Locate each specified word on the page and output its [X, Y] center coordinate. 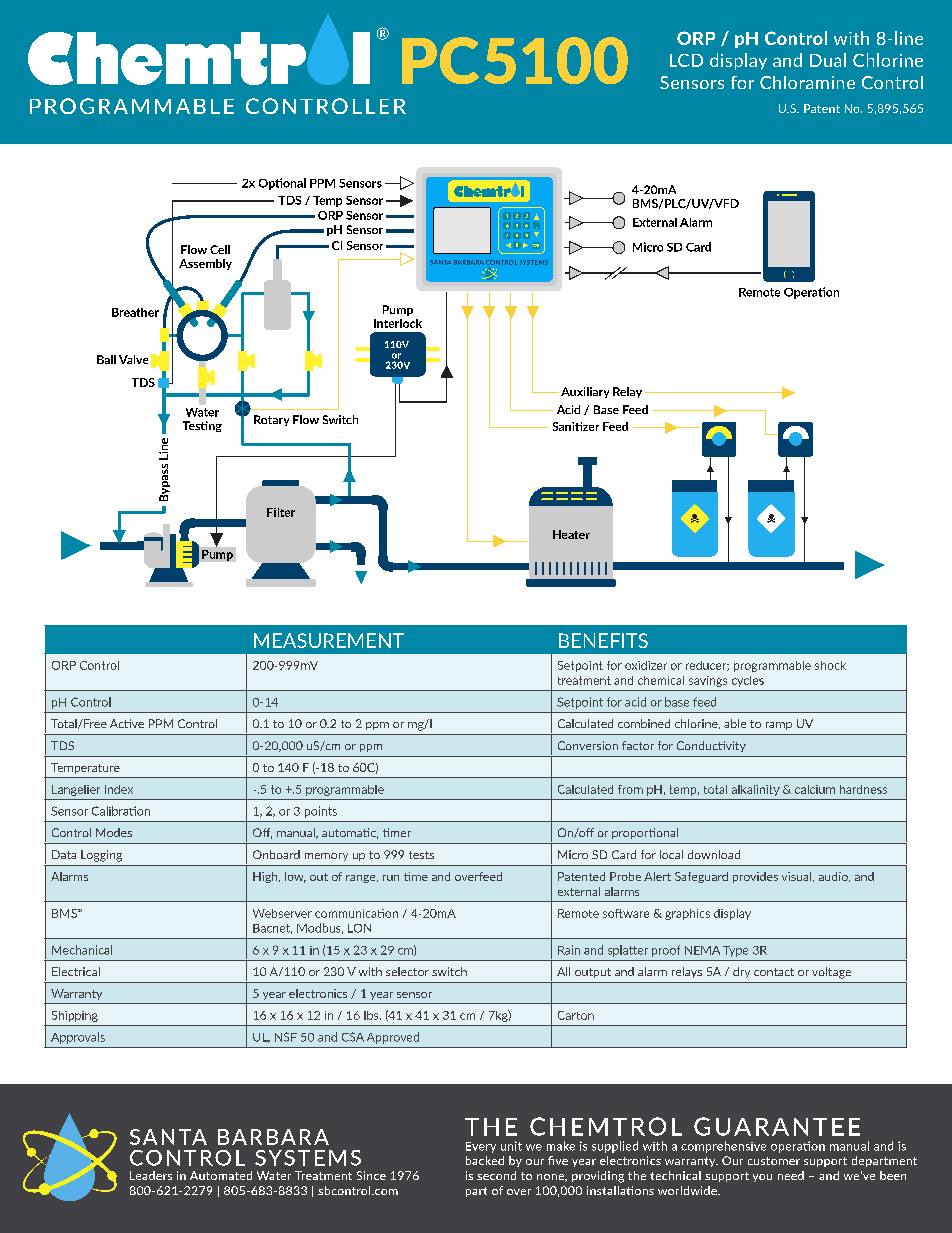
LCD [686, 60]
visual [798, 877]
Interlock [398, 323]
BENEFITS [603, 640]
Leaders [151, 1175]
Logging [101, 856]
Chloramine [807, 82]
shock [830, 665]
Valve [133, 359]
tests [421, 855]
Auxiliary [585, 392]
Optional [282, 184]
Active [127, 723]
